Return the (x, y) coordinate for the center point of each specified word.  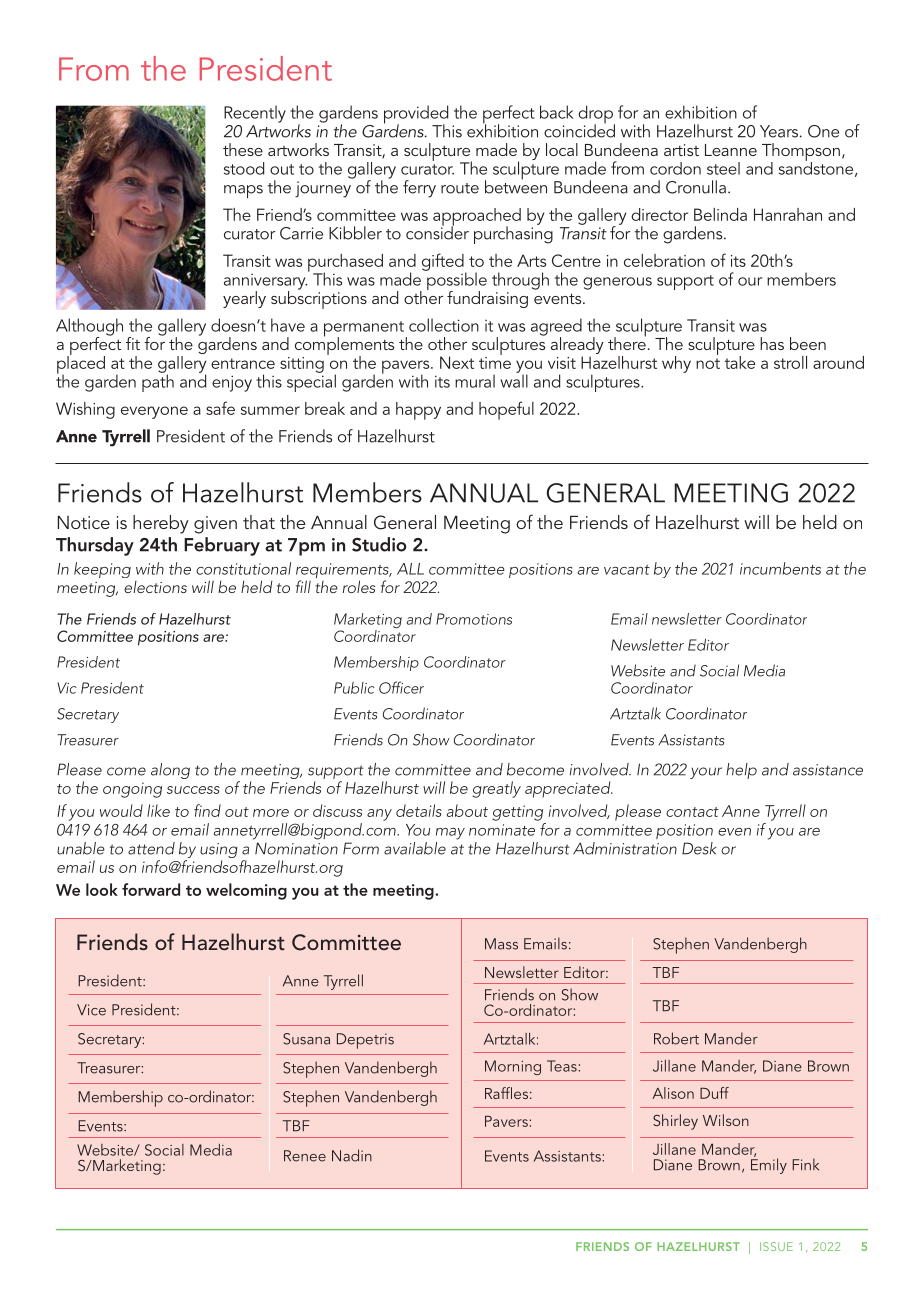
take (740, 362)
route (460, 188)
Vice (91, 1010)
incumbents (780, 568)
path (158, 382)
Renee (305, 1156)
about (467, 810)
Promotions (474, 619)
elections (155, 587)
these (243, 149)
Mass (501, 944)
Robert (676, 1038)
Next (457, 362)
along (170, 771)
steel (723, 168)
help (741, 771)
